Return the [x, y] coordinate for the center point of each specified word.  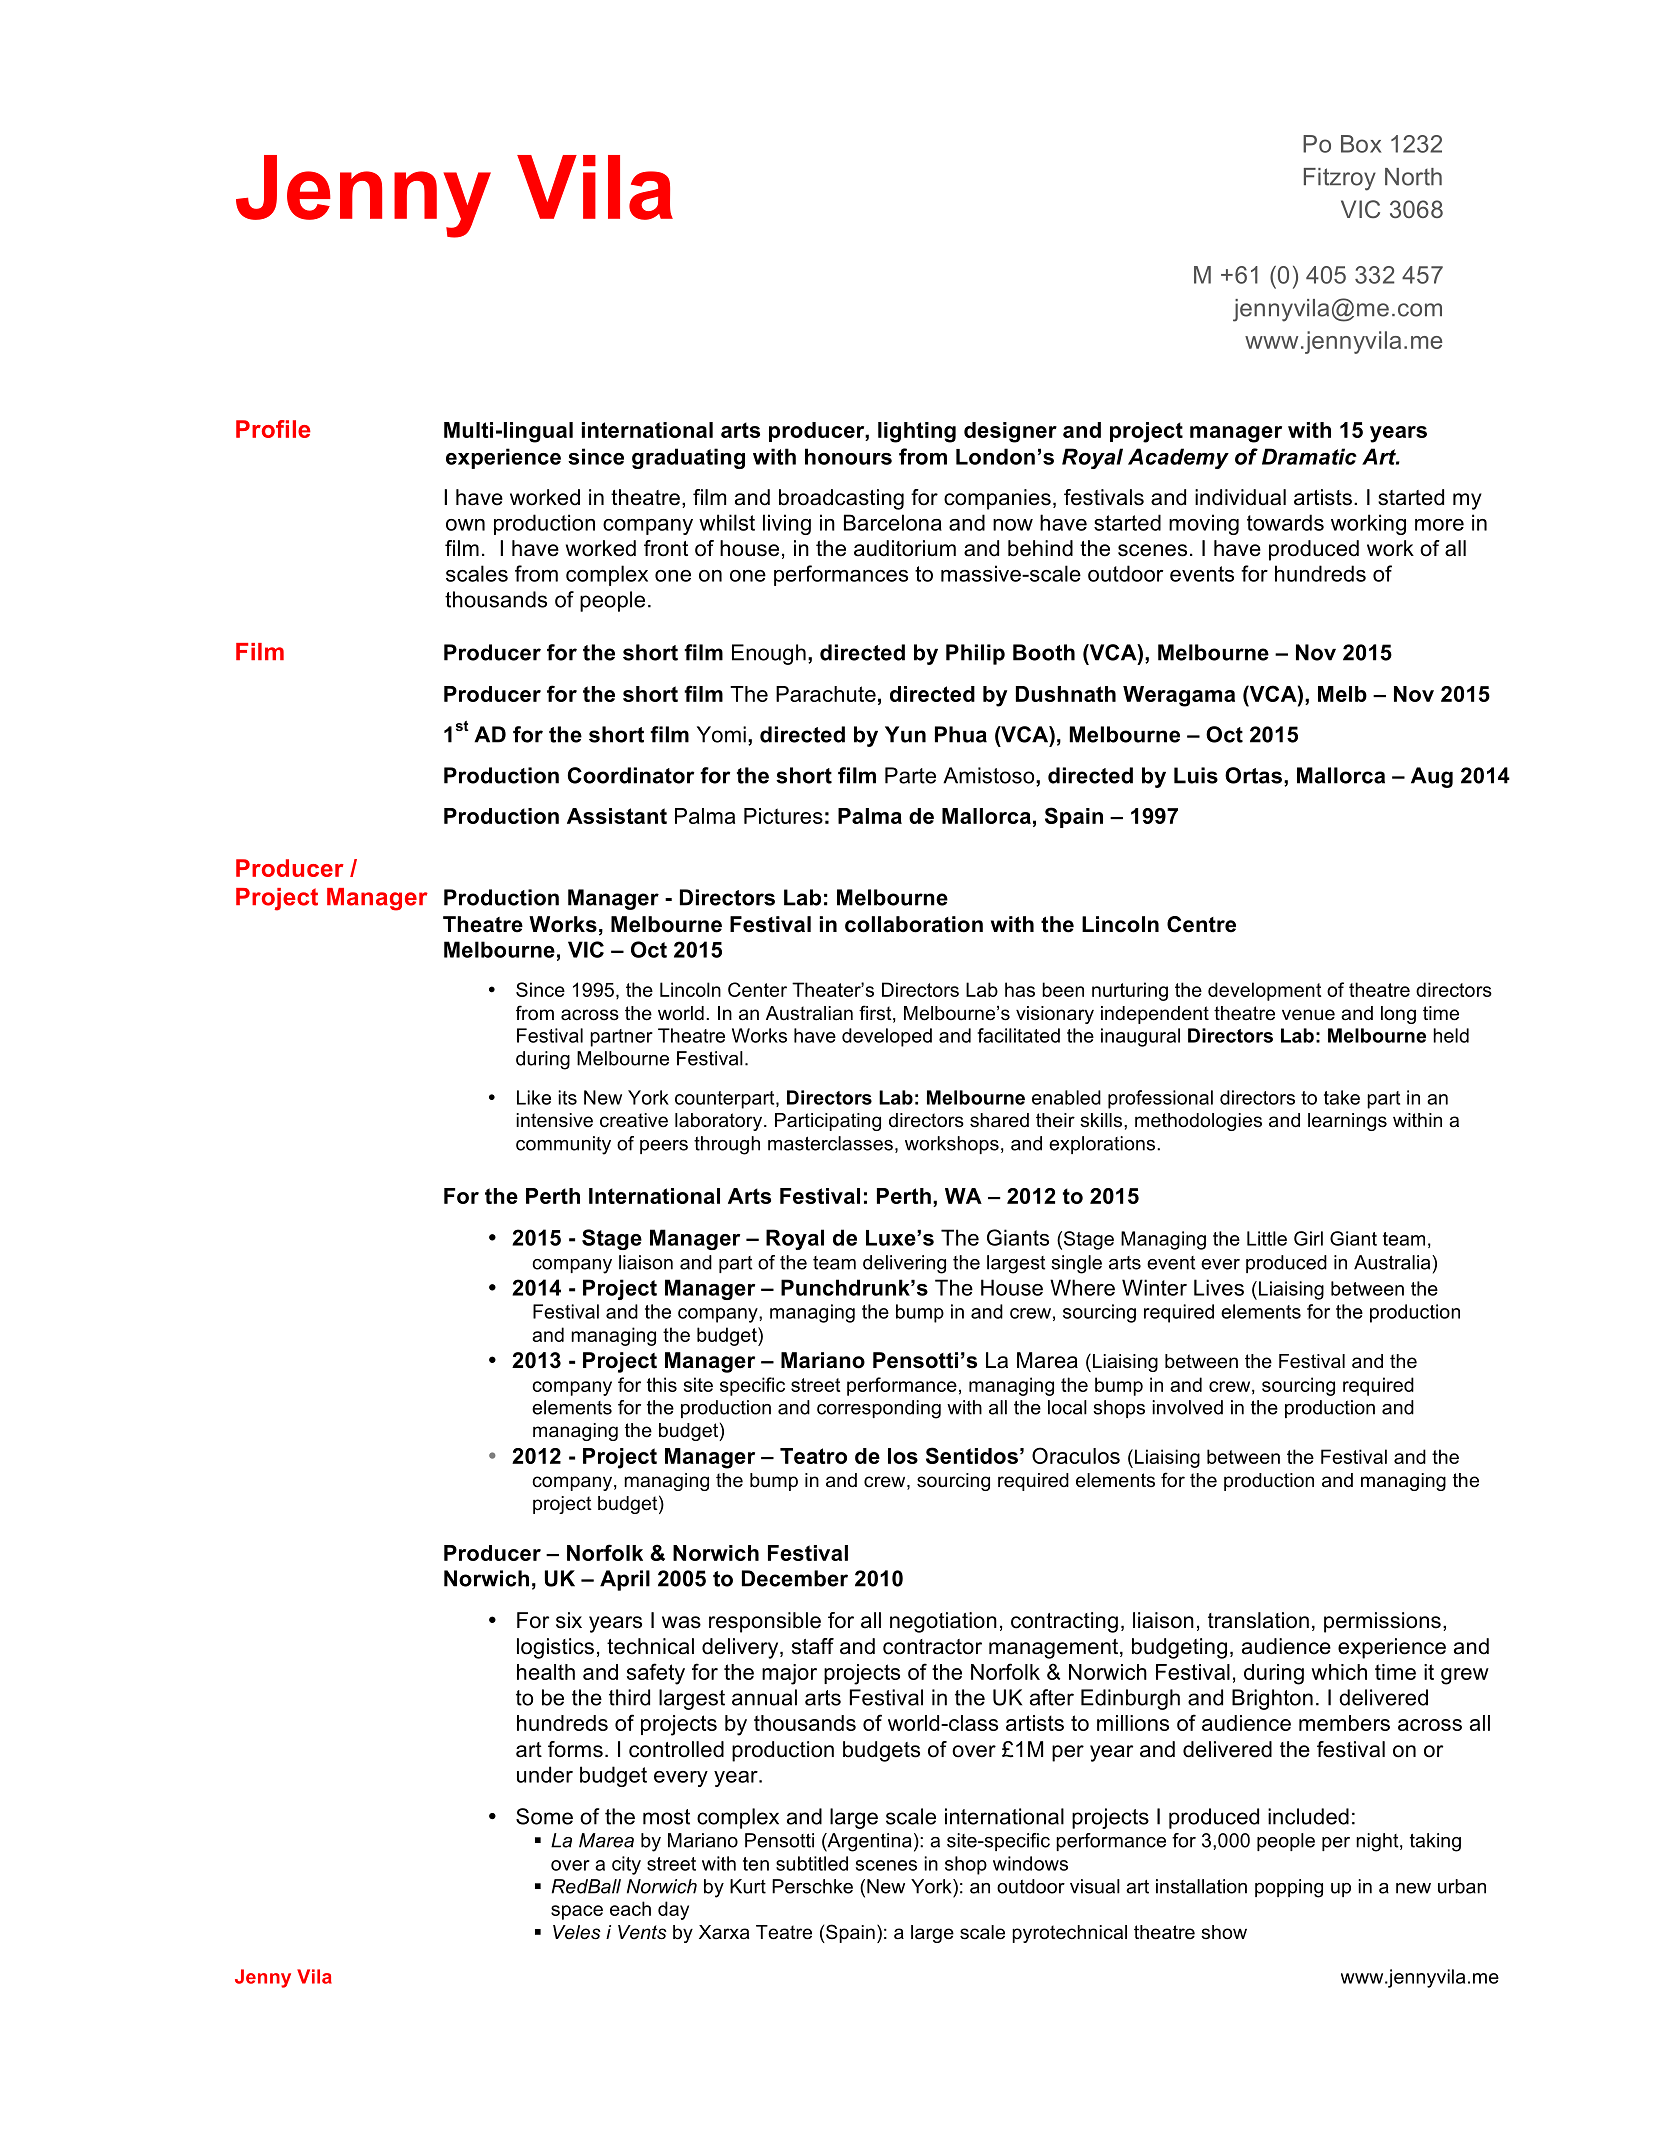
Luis [1196, 775]
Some [544, 1816]
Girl [1308, 1238]
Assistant [617, 816]
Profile [273, 429]
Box [1361, 144]
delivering [904, 1264]
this [662, 1384]
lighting [917, 432]
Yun [905, 734]
